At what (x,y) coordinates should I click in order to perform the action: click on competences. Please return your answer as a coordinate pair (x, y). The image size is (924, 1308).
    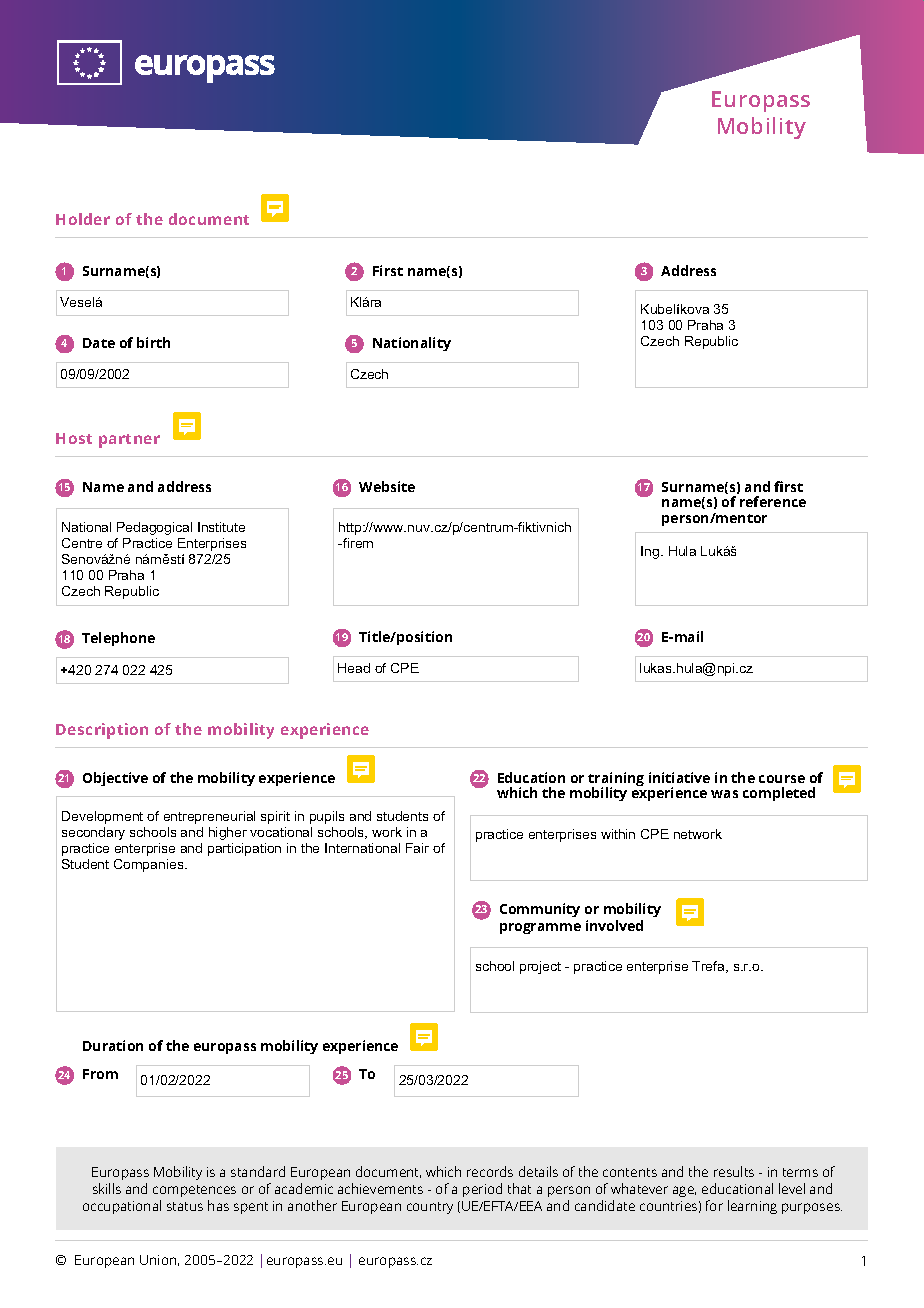
    Looking at the image, I should click on (194, 1191).
